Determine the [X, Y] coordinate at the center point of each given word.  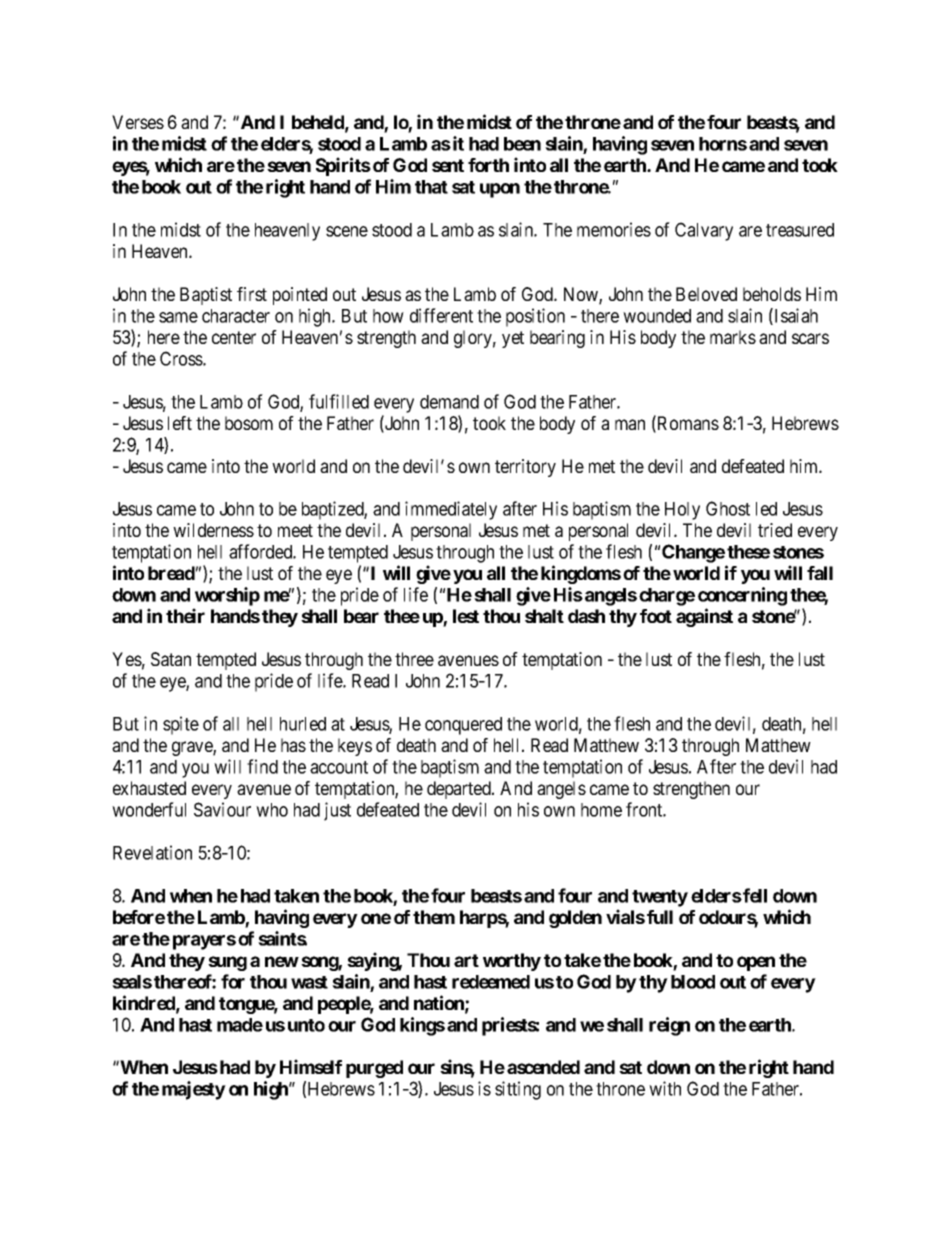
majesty [194, 1090]
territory [525, 468]
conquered [463, 726]
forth [488, 165]
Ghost [728, 508]
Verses [138, 122]
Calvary [704, 231]
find [262, 766]
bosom [249, 423]
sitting [518, 1090]
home [601, 810]
